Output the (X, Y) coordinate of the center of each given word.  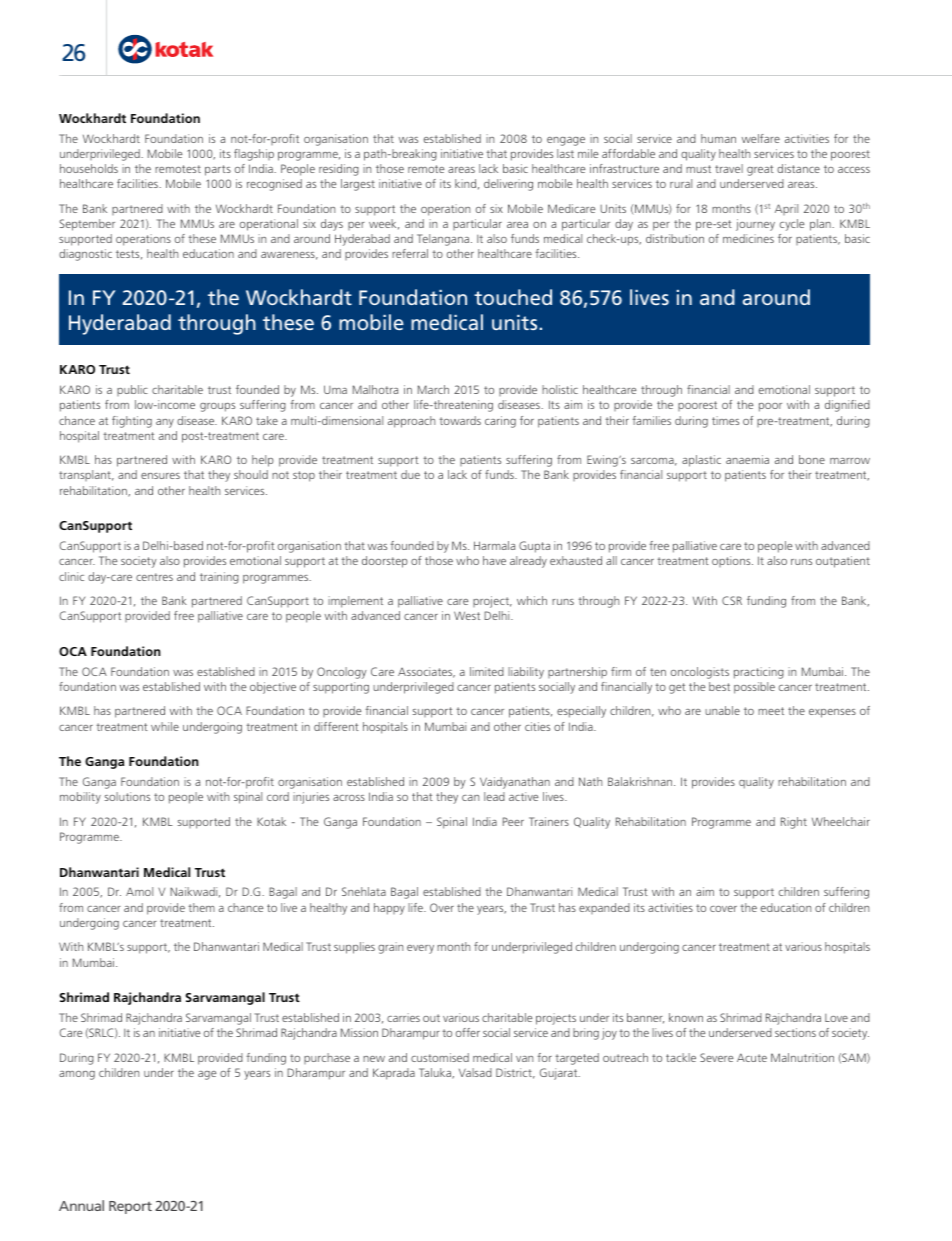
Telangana (443, 240)
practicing (759, 673)
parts (218, 170)
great (760, 170)
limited (487, 671)
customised (440, 1057)
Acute (752, 1057)
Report (130, 1207)
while (165, 726)
